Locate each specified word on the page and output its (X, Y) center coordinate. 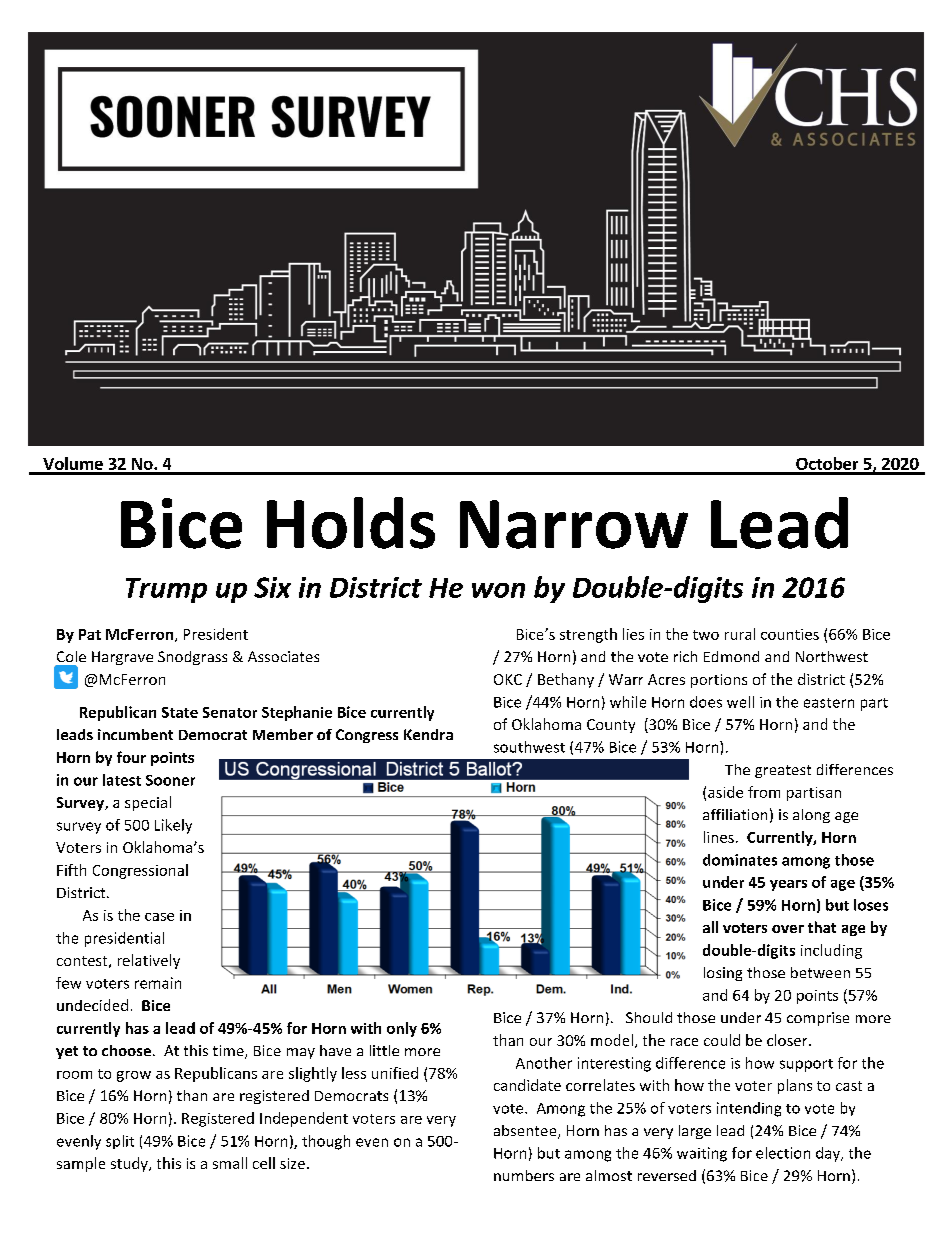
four (131, 757)
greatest (783, 771)
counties (790, 634)
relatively (149, 961)
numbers (524, 1175)
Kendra (428, 734)
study (130, 1164)
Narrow (574, 524)
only (402, 1029)
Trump (166, 590)
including (831, 951)
